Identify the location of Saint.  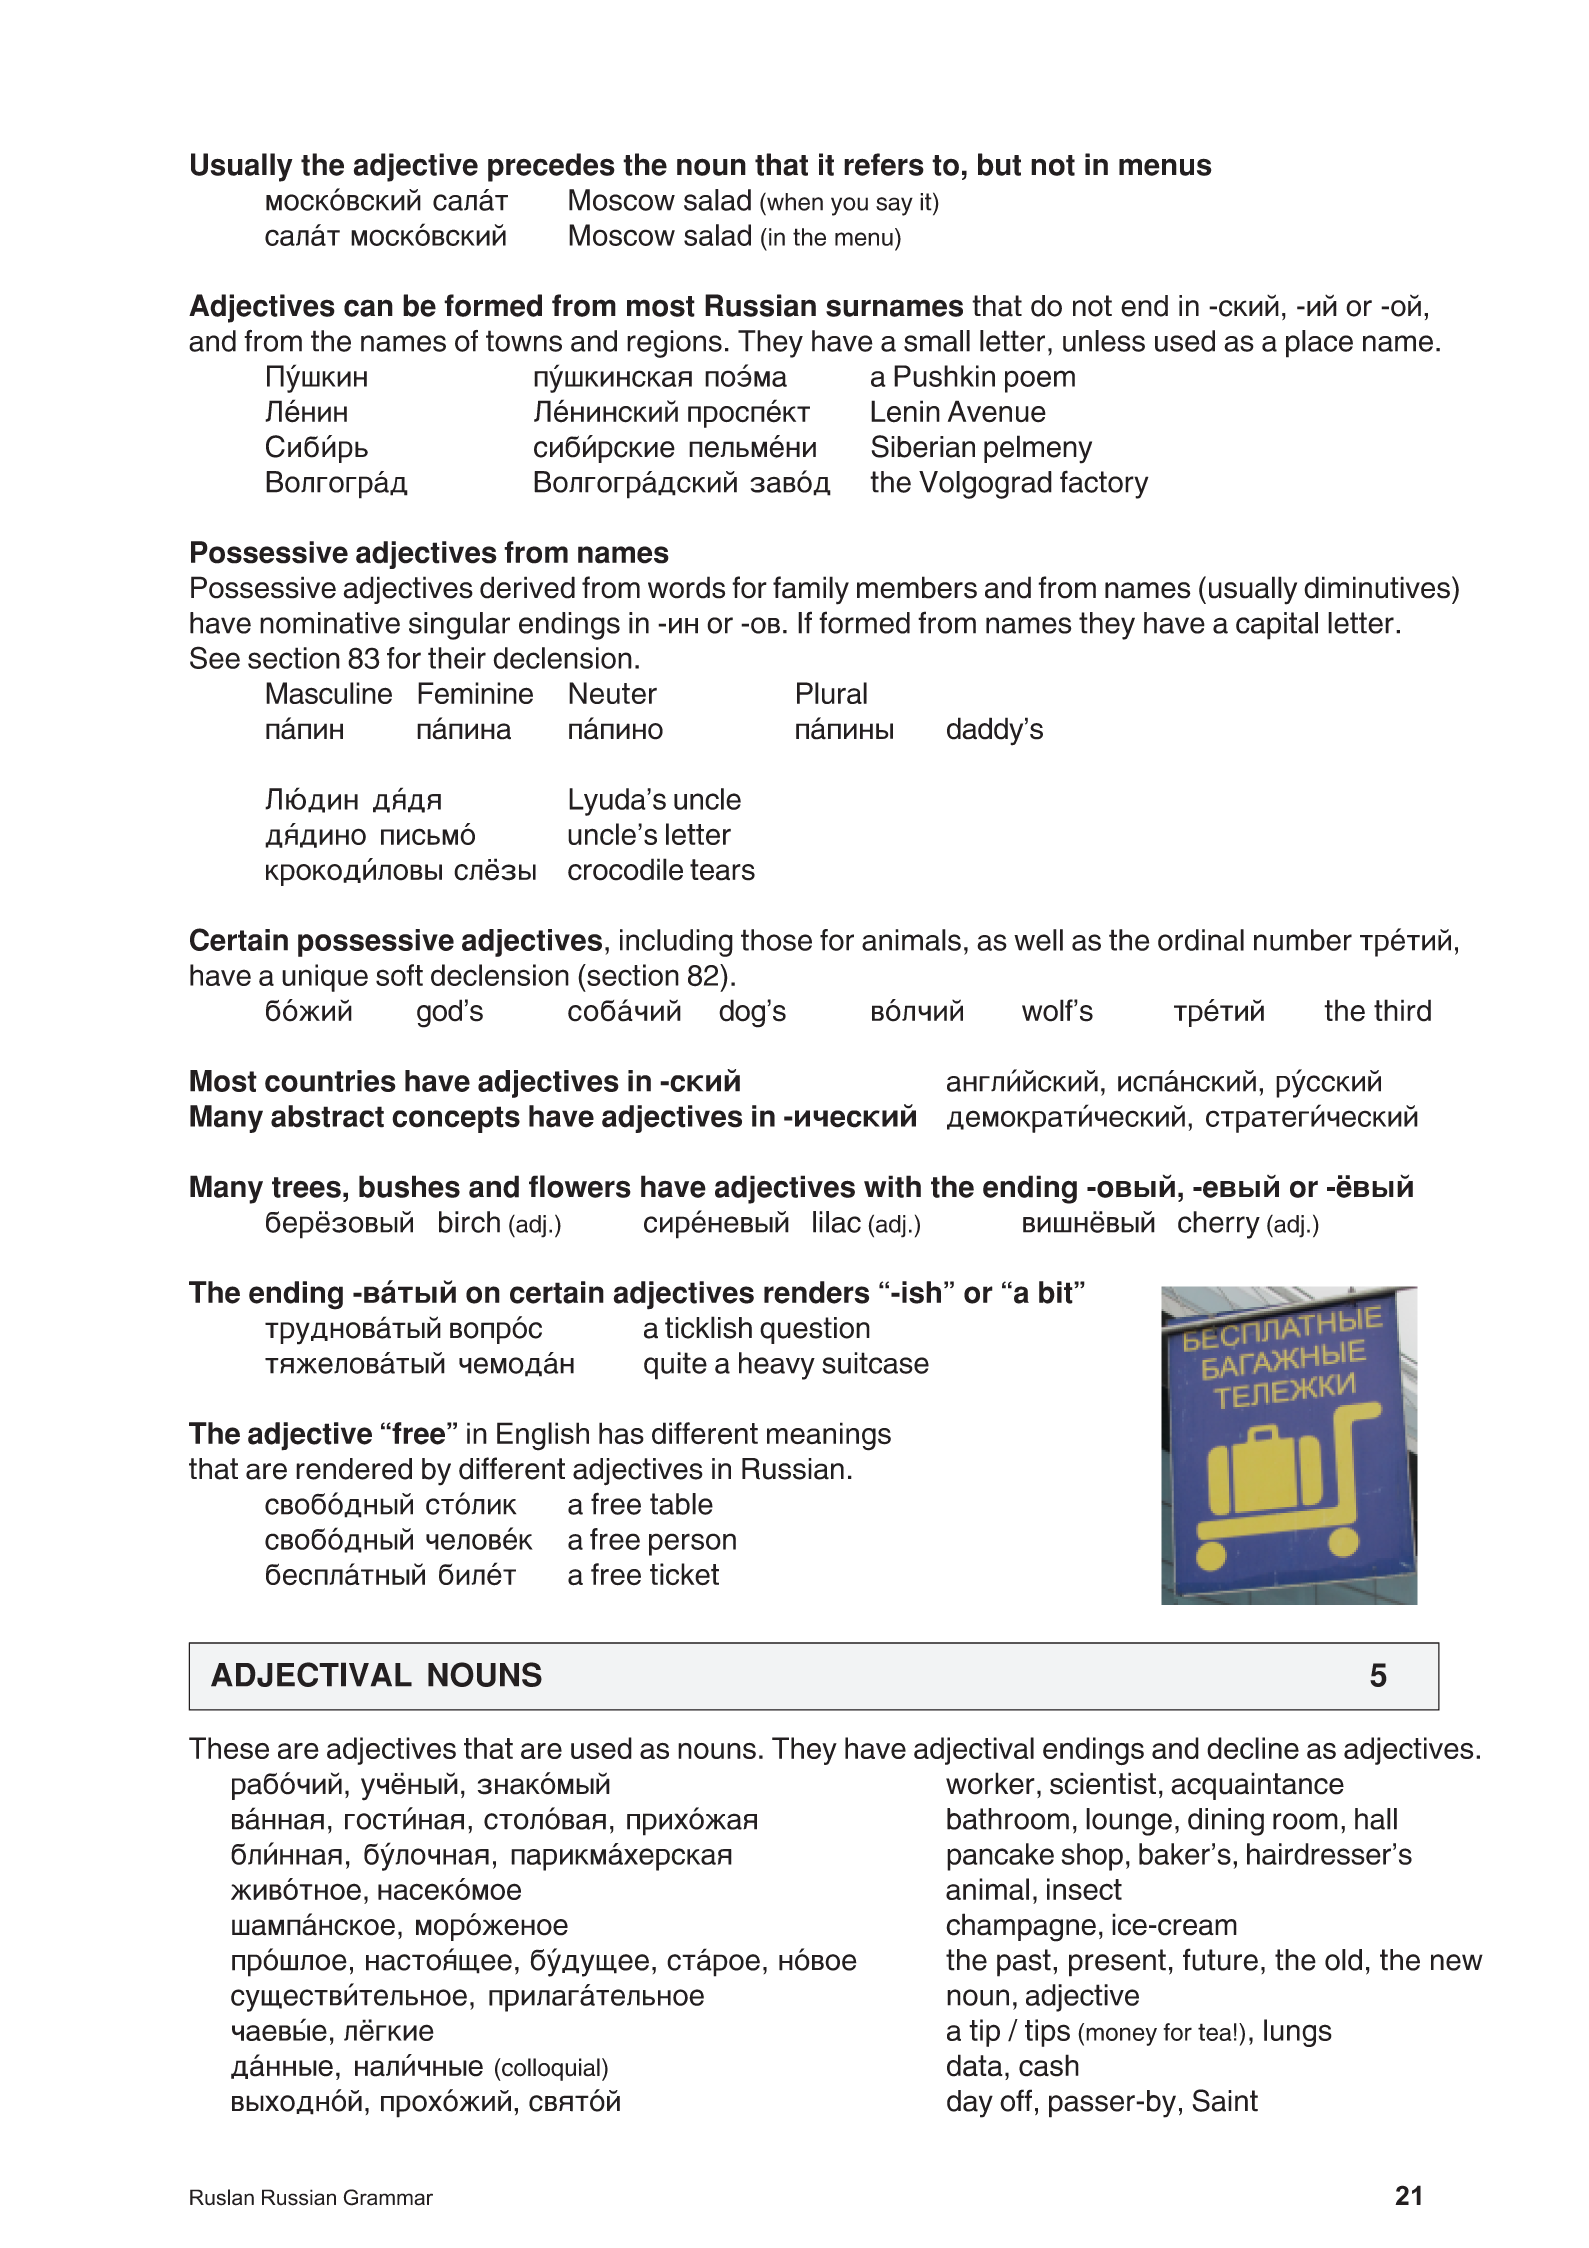
(1225, 2100).
